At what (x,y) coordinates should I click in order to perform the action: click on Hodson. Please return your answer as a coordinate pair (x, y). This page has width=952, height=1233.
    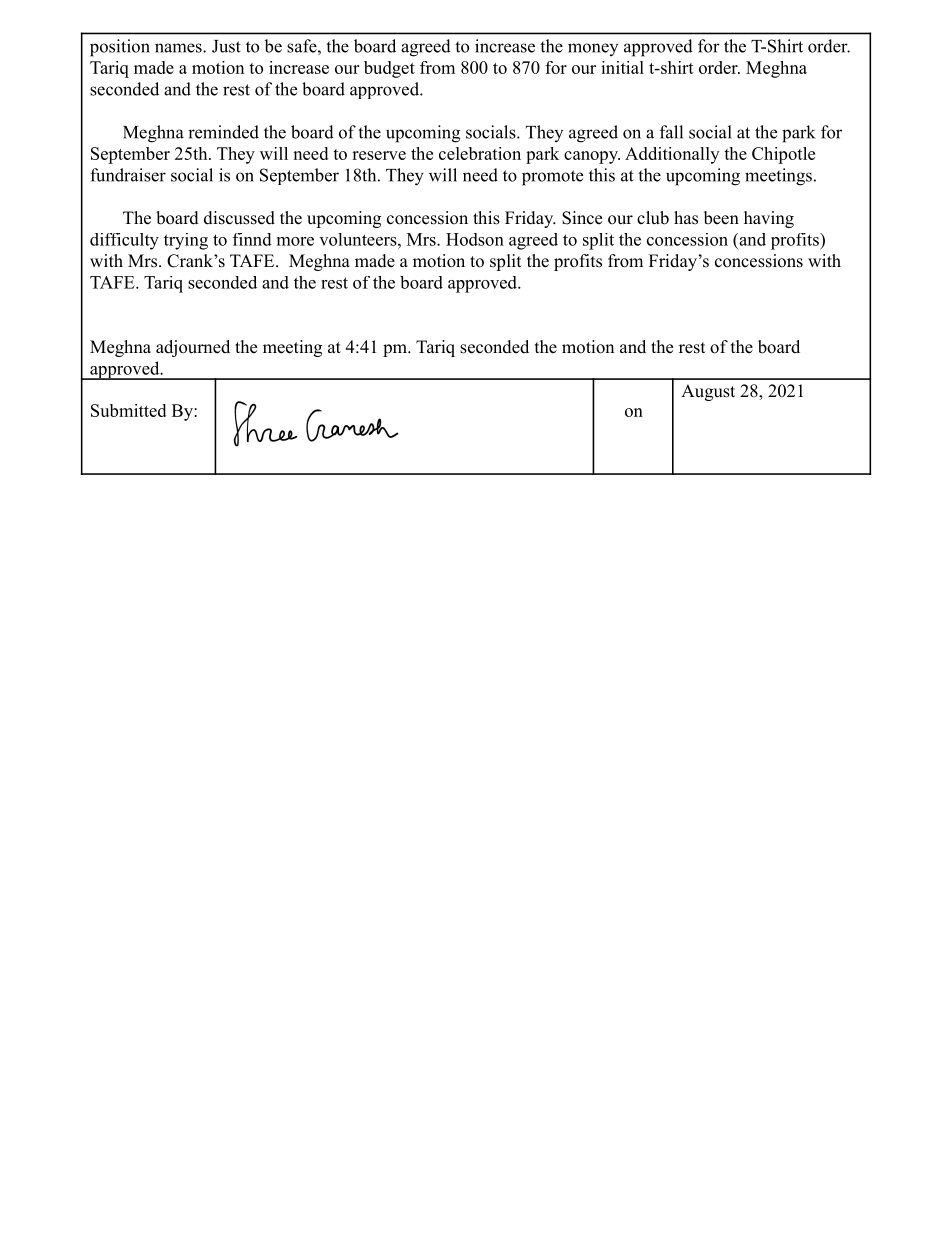
    Looking at the image, I should click on (475, 239).
